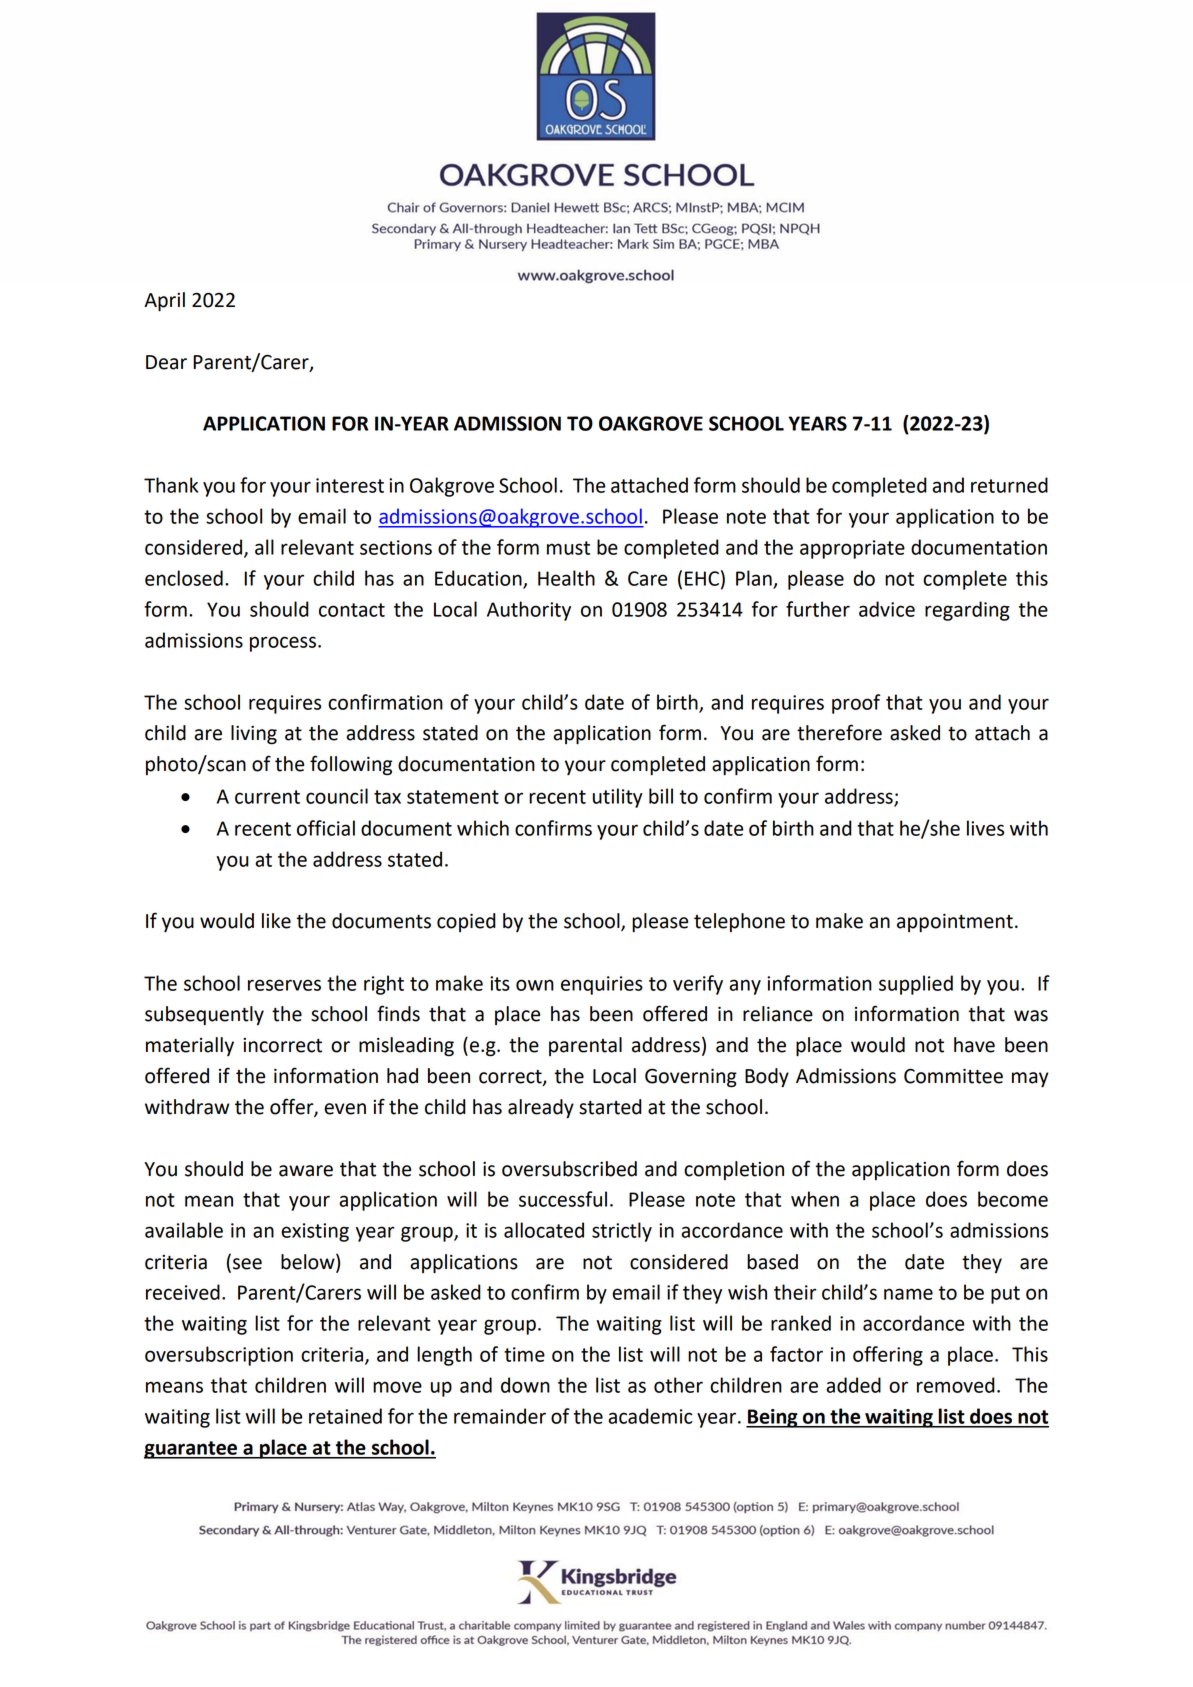 The width and height of the screenshot is (1193, 1687). I want to click on appointment, so click(955, 922).
